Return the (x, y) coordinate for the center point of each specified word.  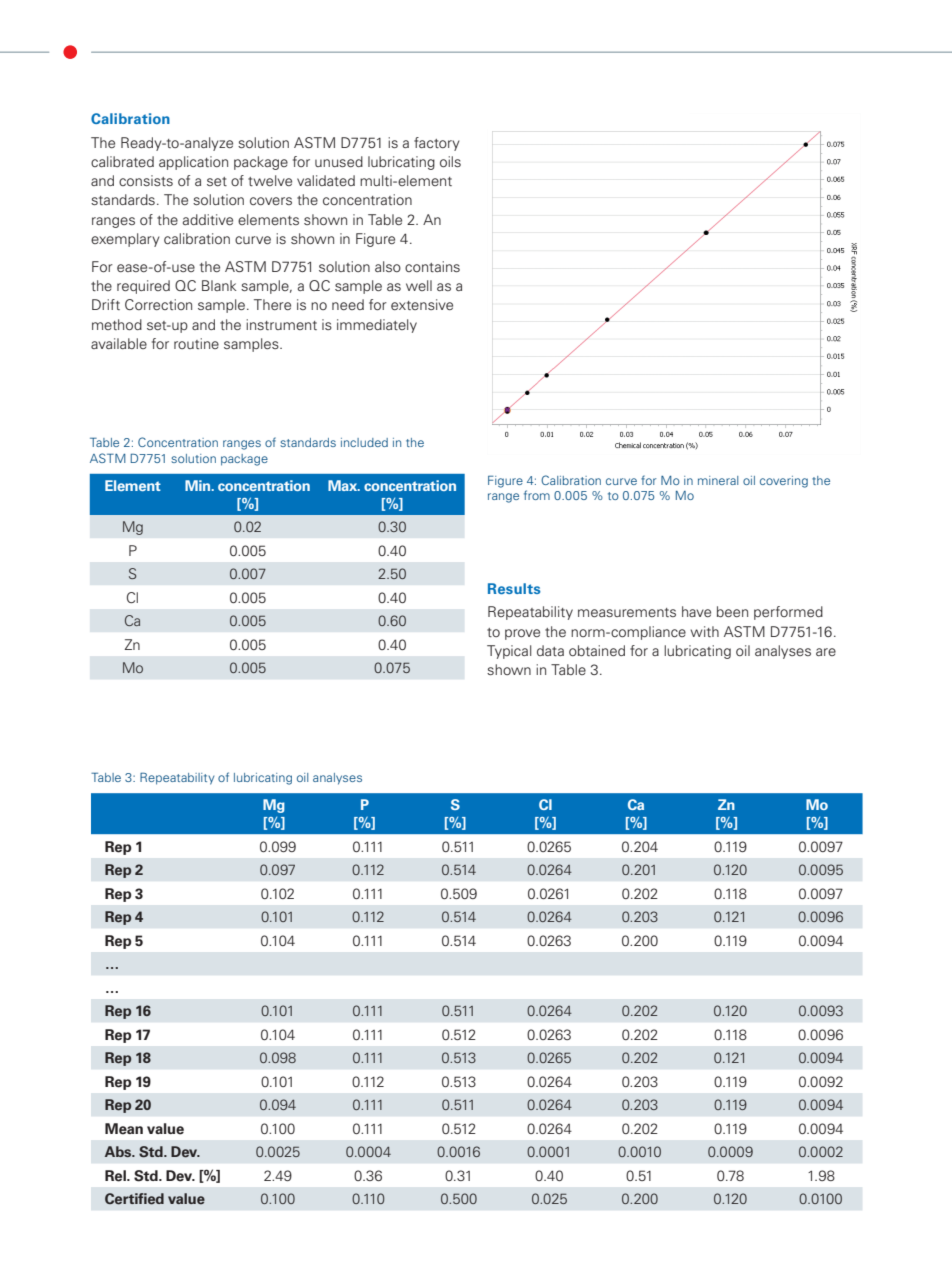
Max (344, 485)
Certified (134, 1199)
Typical (509, 652)
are (826, 652)
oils (450, 161)
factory (437, 144)
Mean (124, 1129)
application (193, 163)
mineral (718, 480)
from (537, 495)
